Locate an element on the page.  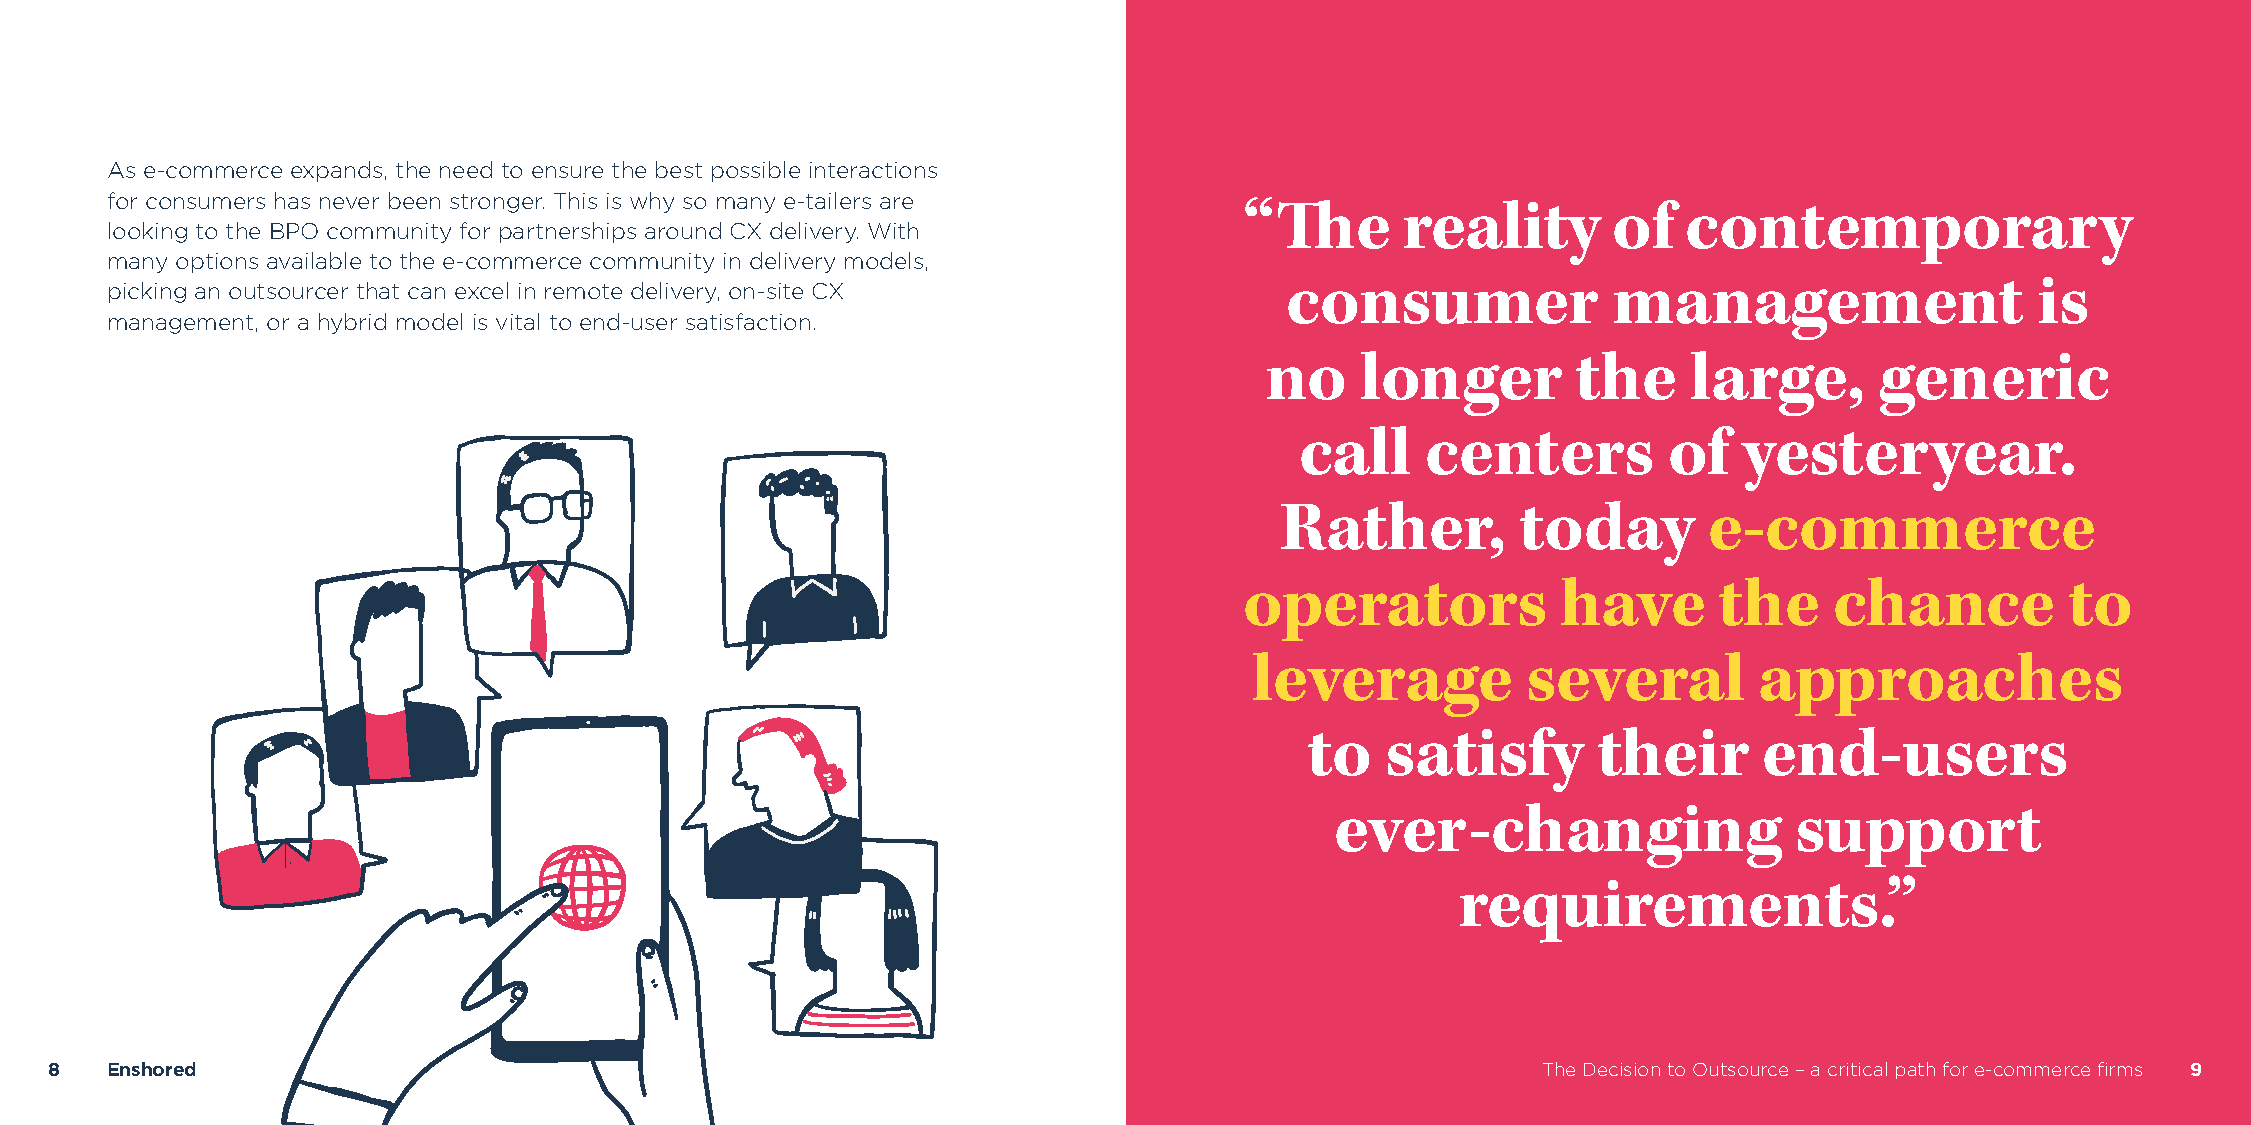
satisfy is located at coordinates (1486, 759).
